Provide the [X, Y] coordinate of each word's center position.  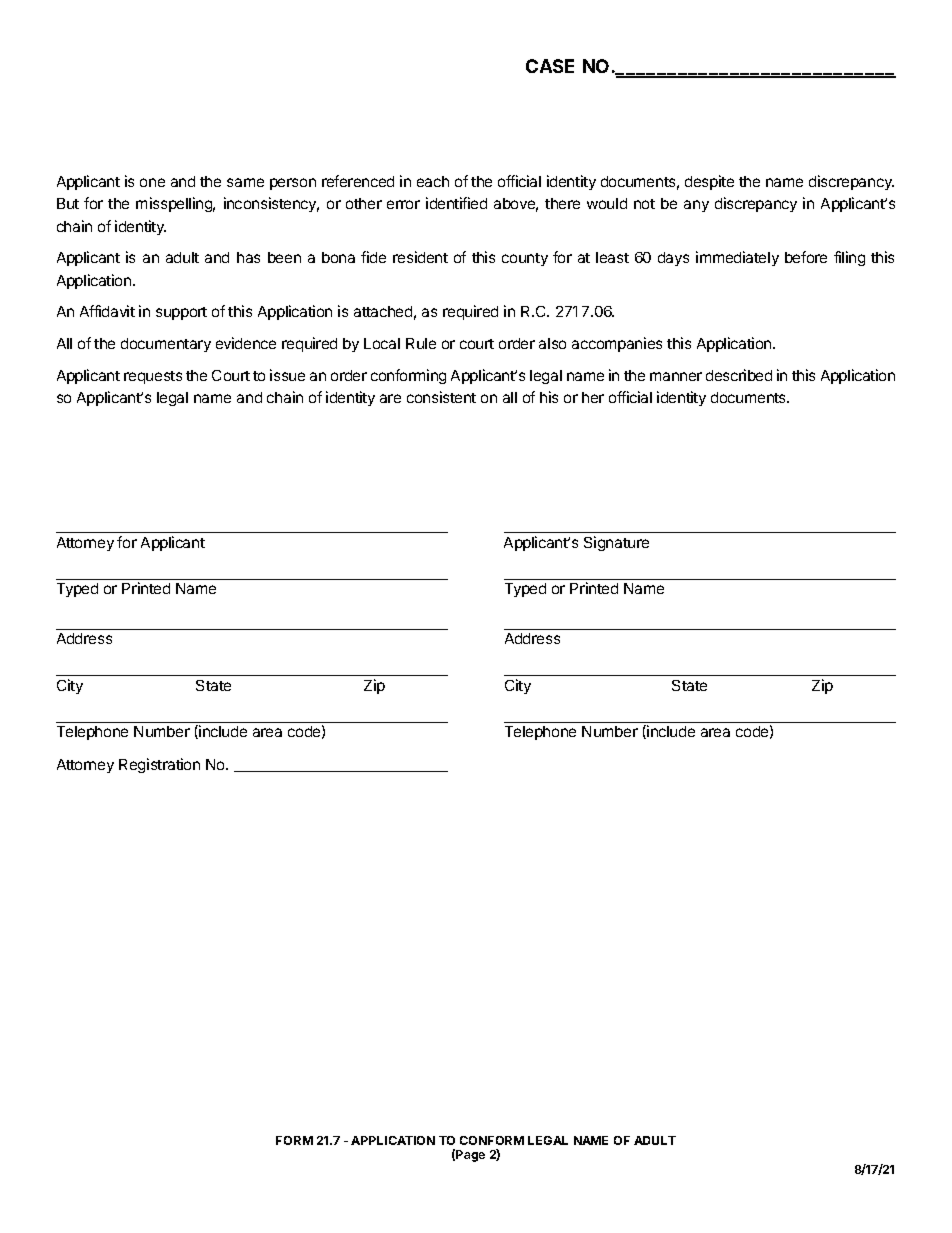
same [245, 182]
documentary [166, 345]
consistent [441, 397]
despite [709, 182]
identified [456, 203]
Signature [616, 543]
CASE [550, 66]
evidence [246, 343]
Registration [159, 765]
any [696, 206]
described [739, 375]
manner [676, 376]
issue [287, 375]
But [68, 203]
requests [153, 377]
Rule [421, 343]
